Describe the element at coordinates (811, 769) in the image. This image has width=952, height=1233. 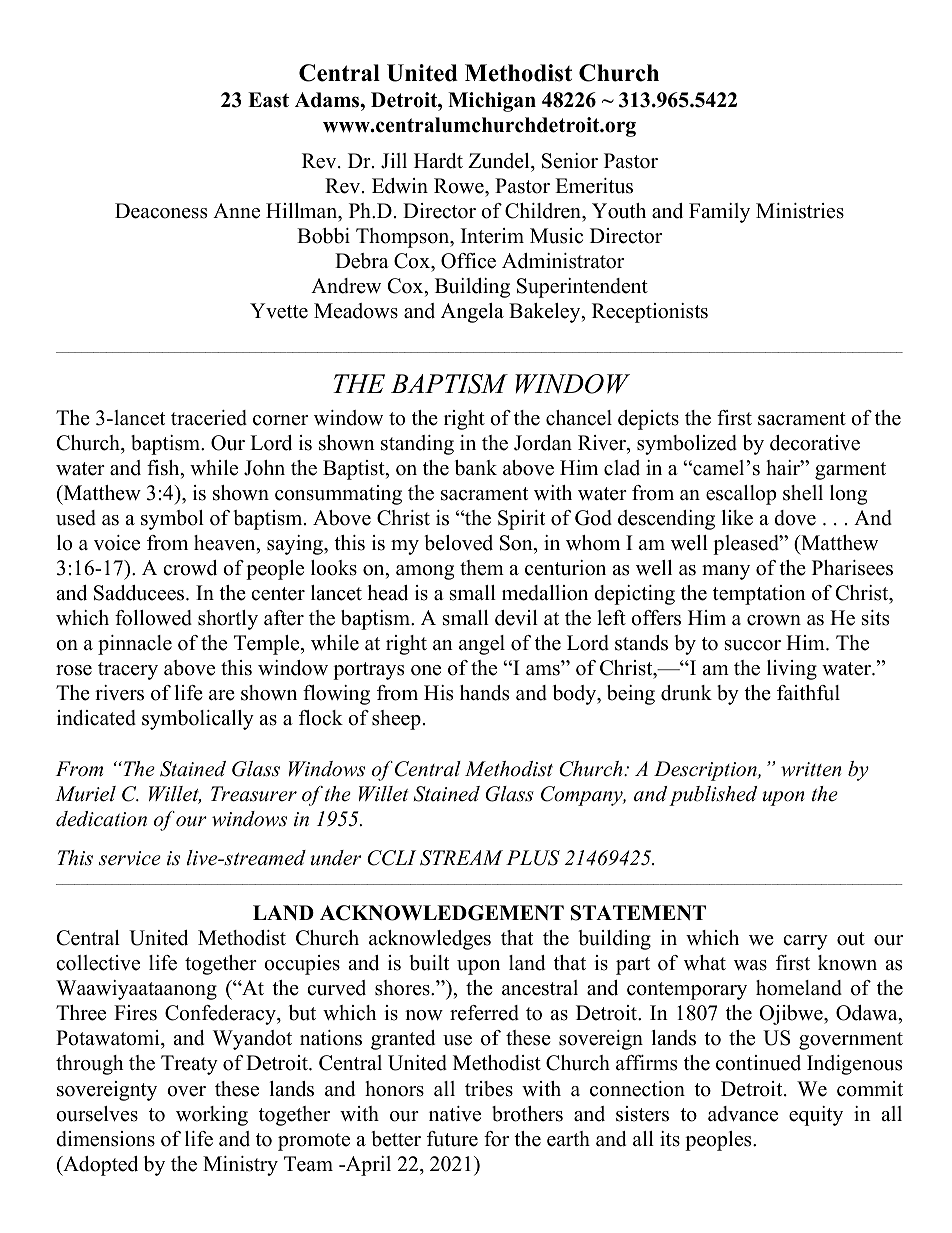
I see `written` at that location.
